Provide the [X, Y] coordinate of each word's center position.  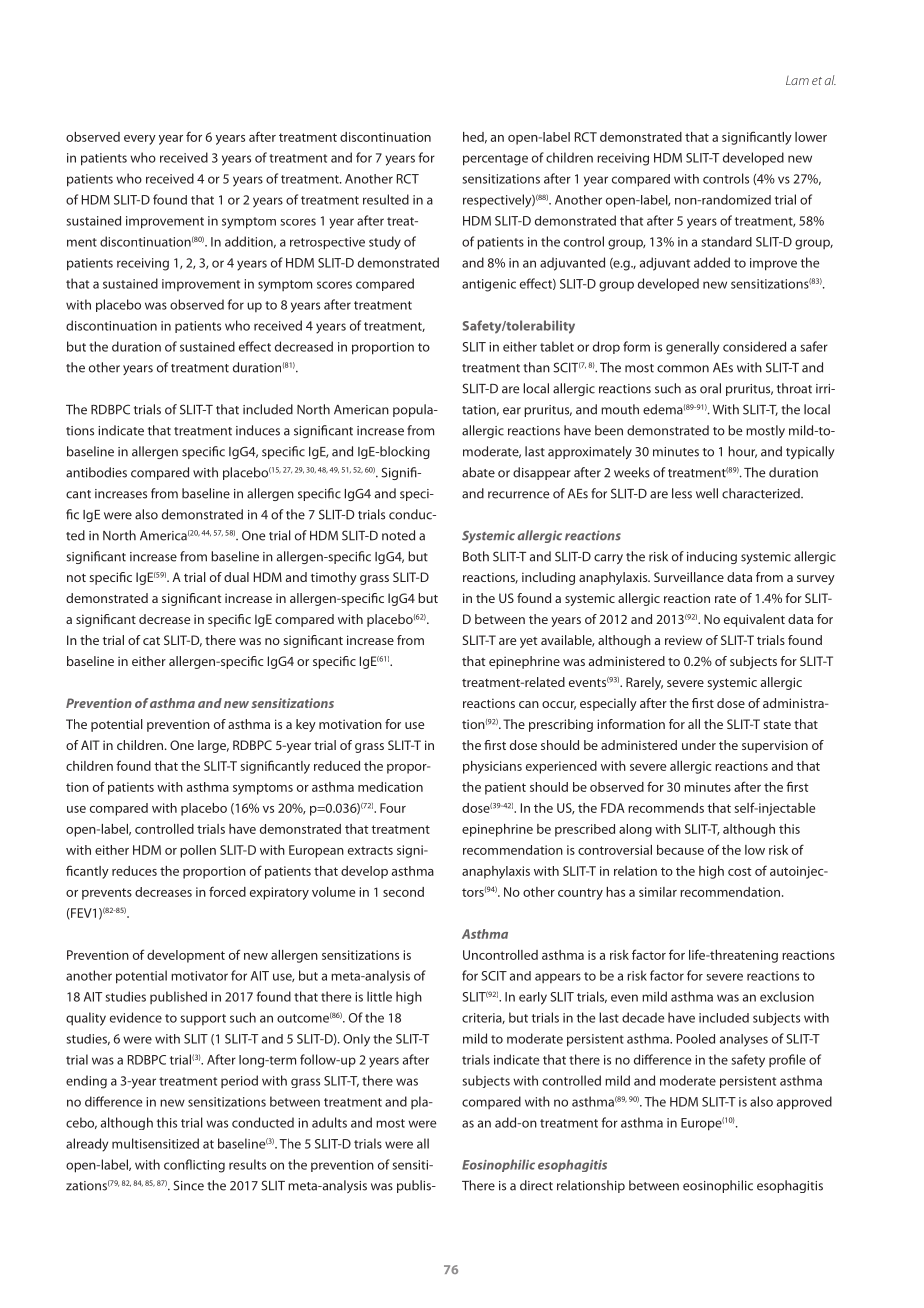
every [140, 140]
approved [804, 1103]
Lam [797, 80]
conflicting [194, 1166]
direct [536, 1185]
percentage [495, 160]
